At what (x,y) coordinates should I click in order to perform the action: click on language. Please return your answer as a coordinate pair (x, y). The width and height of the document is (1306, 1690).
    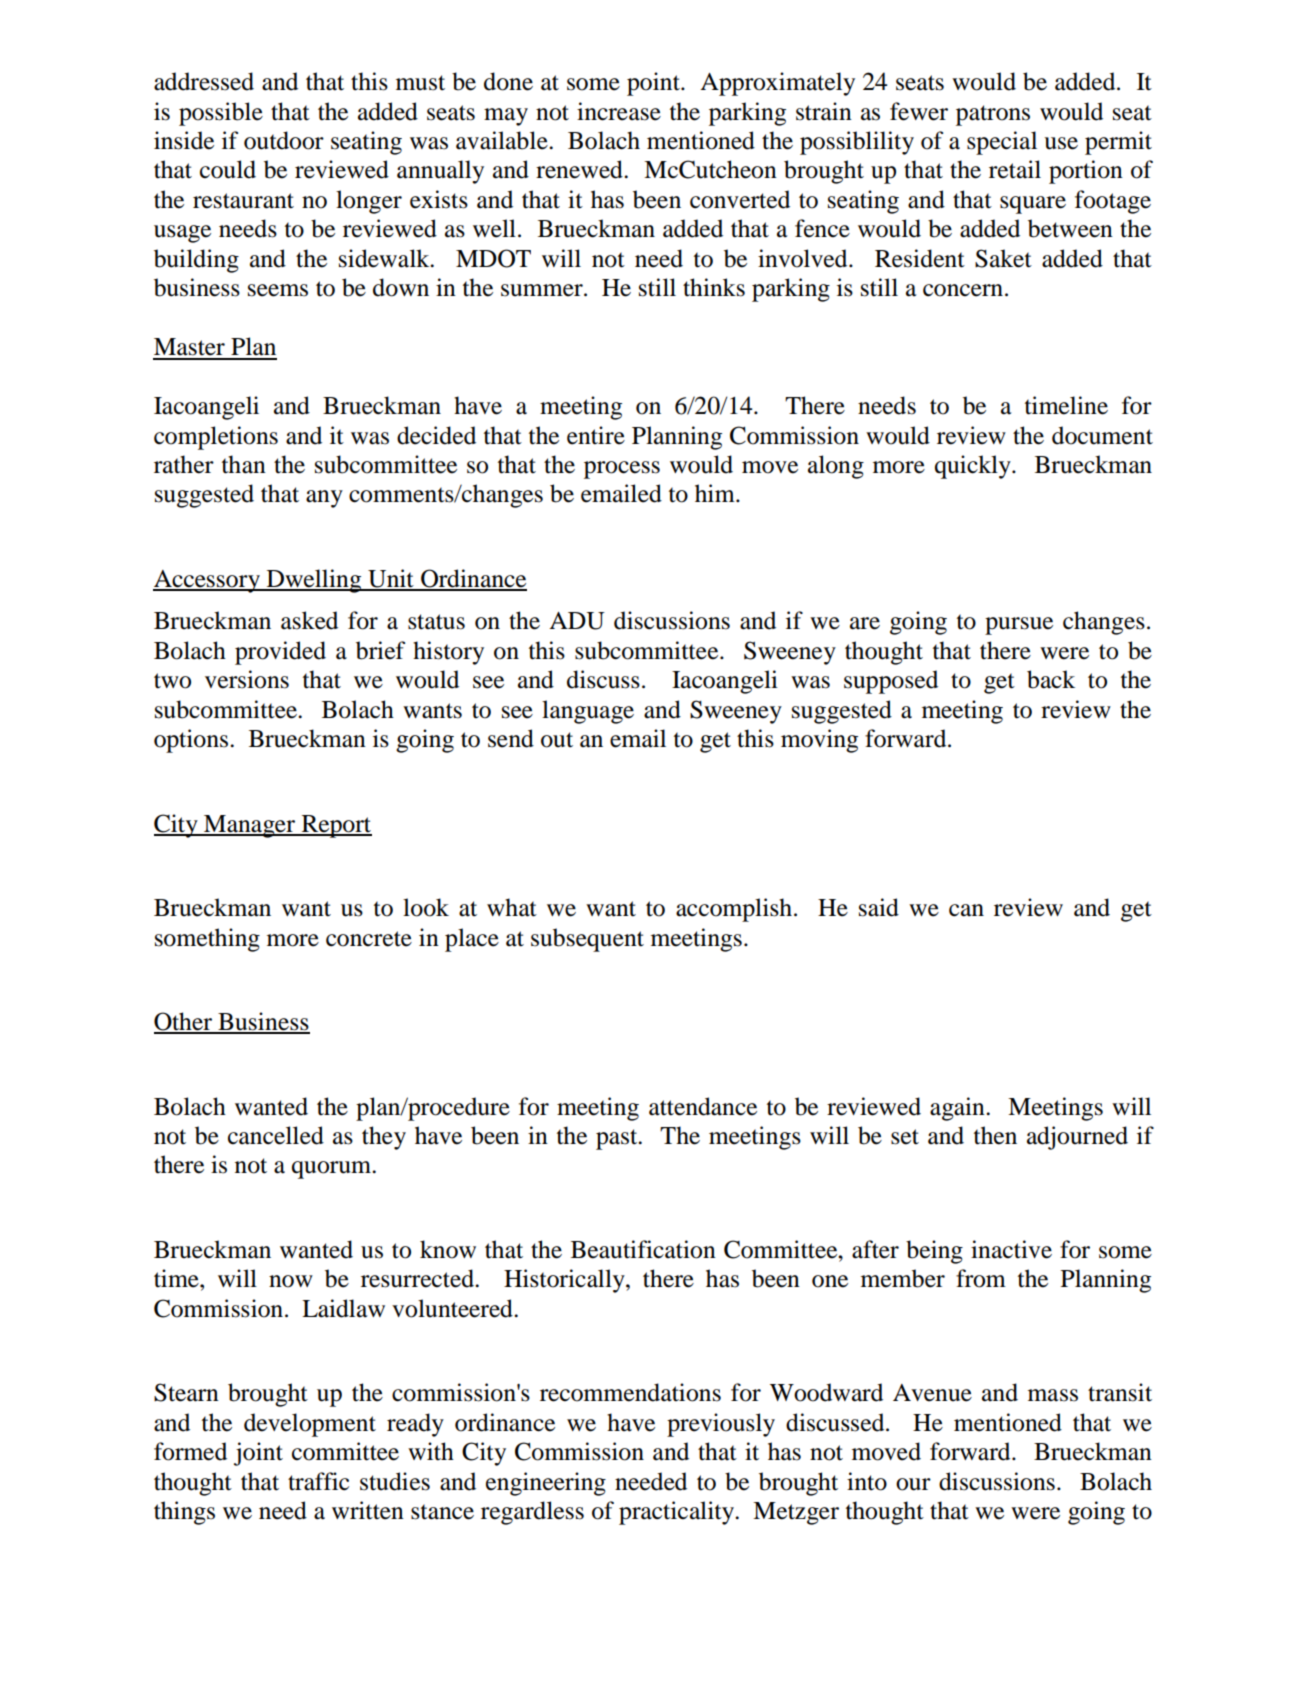
    Looking at the image, I should click on (588, 712).
